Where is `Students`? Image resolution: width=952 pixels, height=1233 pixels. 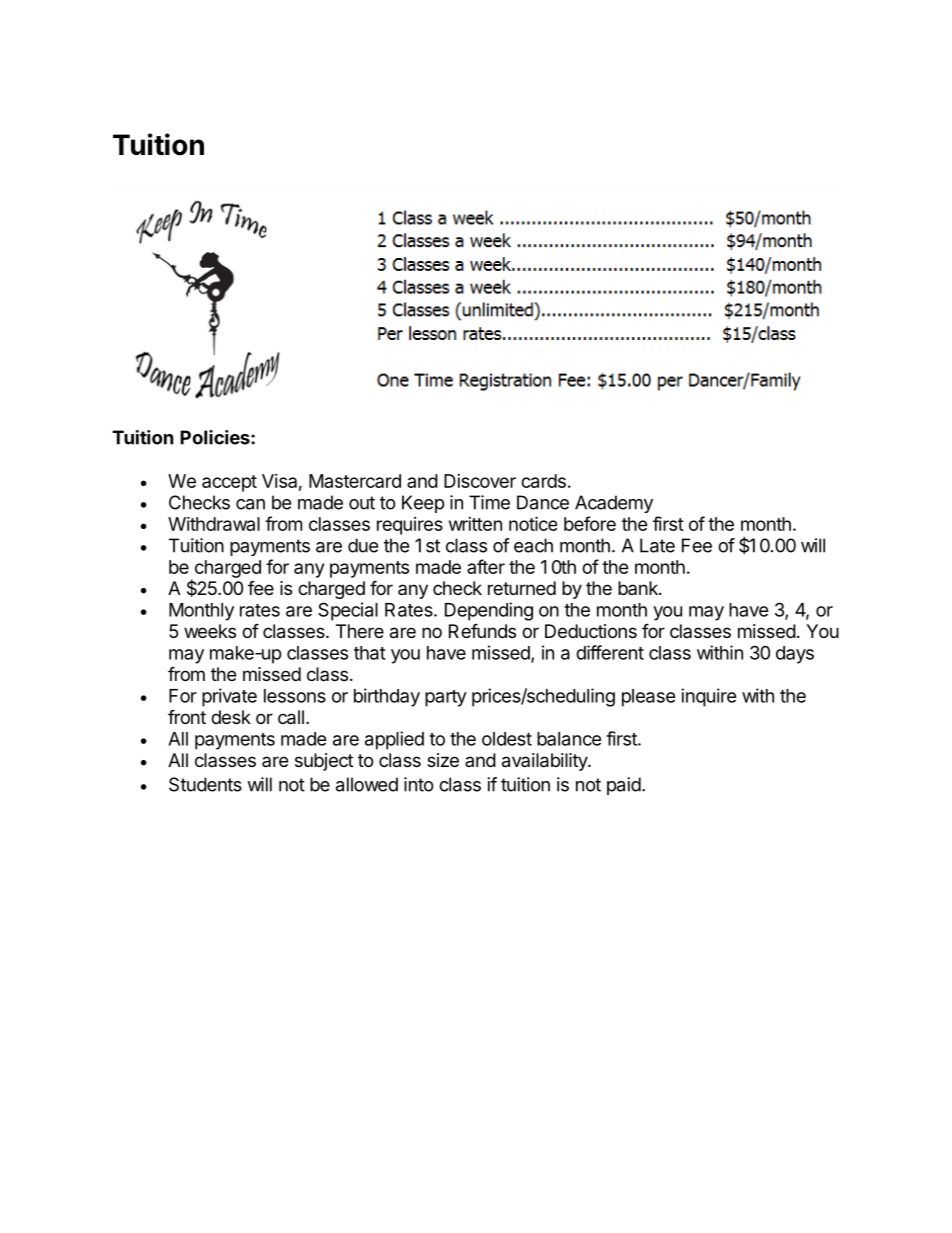 Students is located at coordinates (205, 784).
